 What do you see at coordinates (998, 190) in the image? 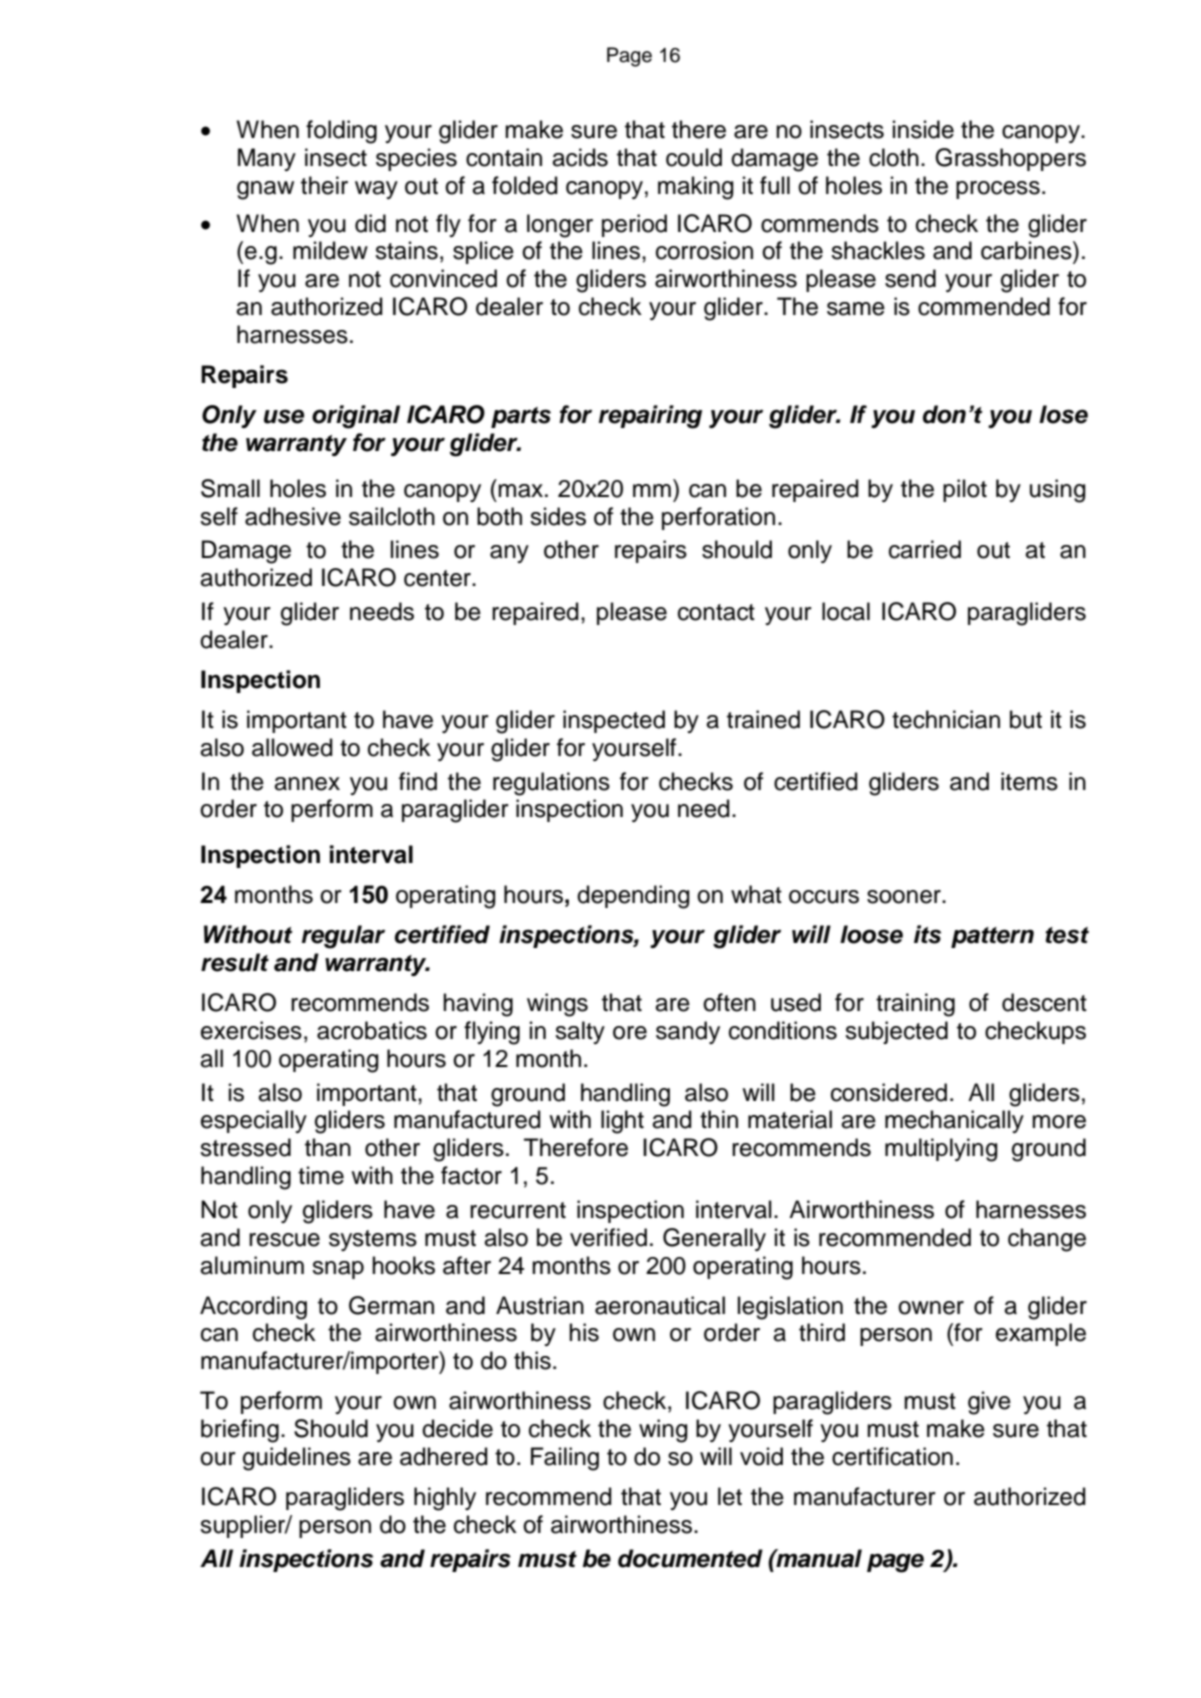
I see `process` at bounding box center [998, 190].
